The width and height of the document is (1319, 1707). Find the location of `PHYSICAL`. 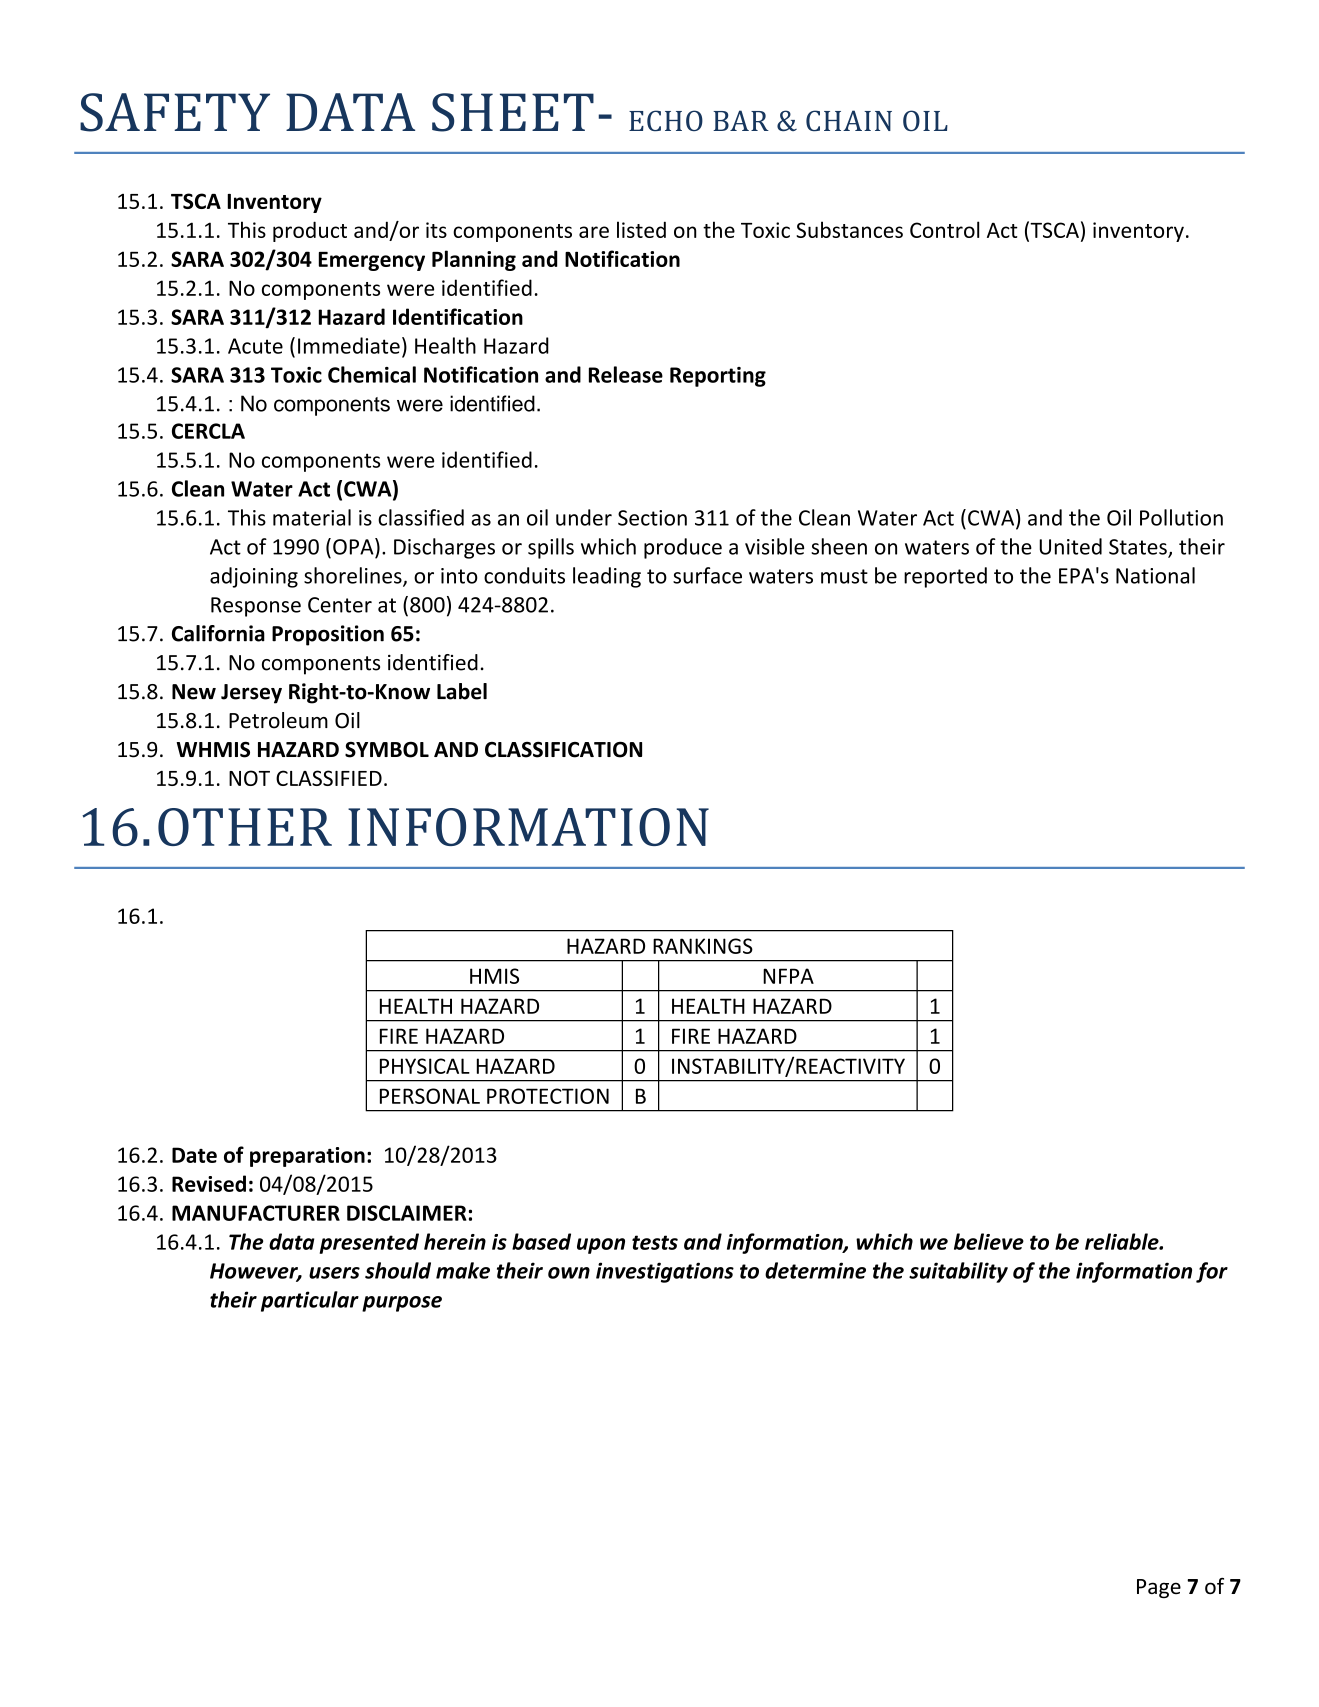

PHYSICAL is located at coordinates (425, 1066).
